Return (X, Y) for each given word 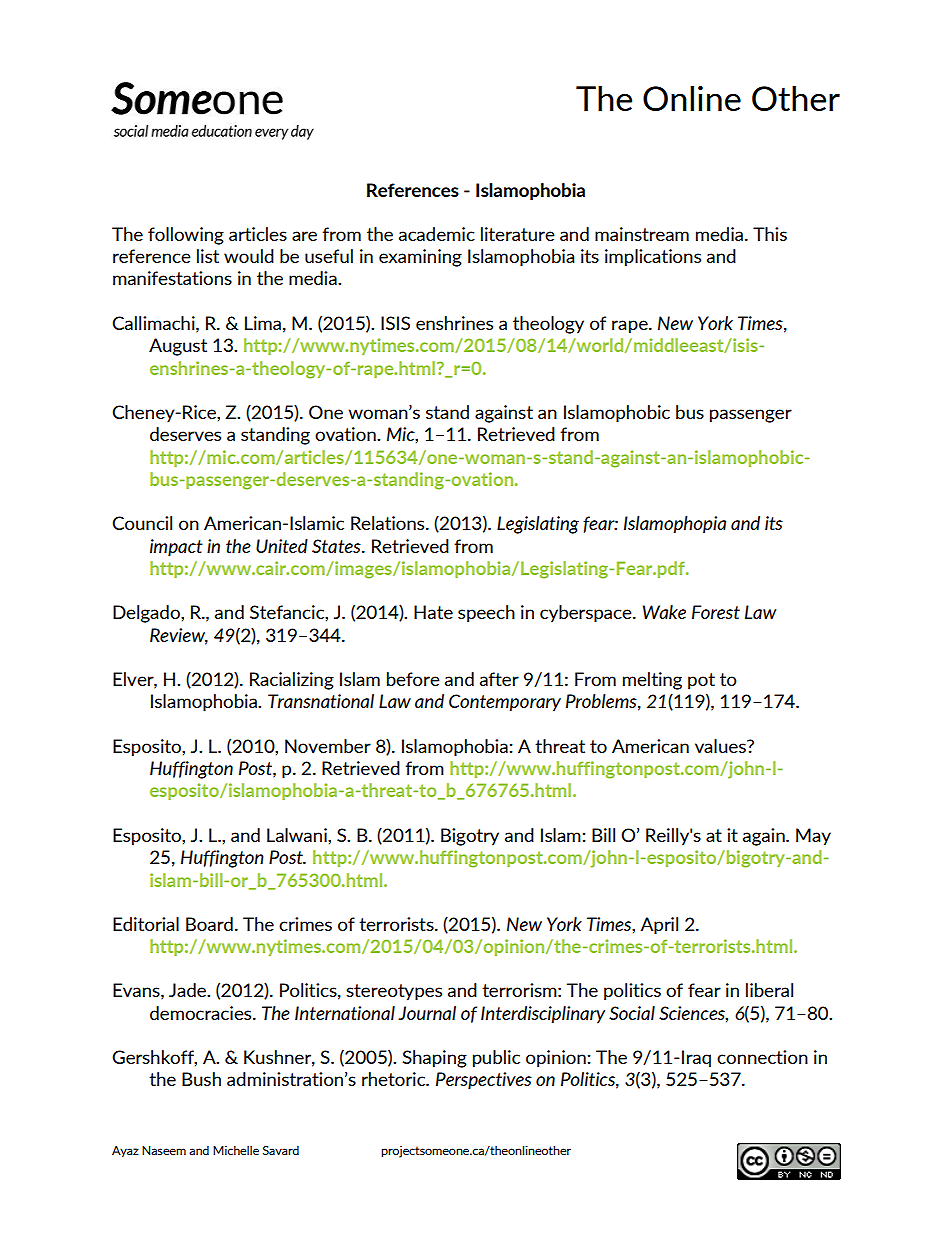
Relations (389, 523)
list (208, 256)
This (770, 234)
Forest (716, 612)
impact (176, 548)
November (328, 746)
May (813, 837)
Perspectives (484, 1081)
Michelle (236, 1150)
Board (209, 924)
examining (420, 258)
